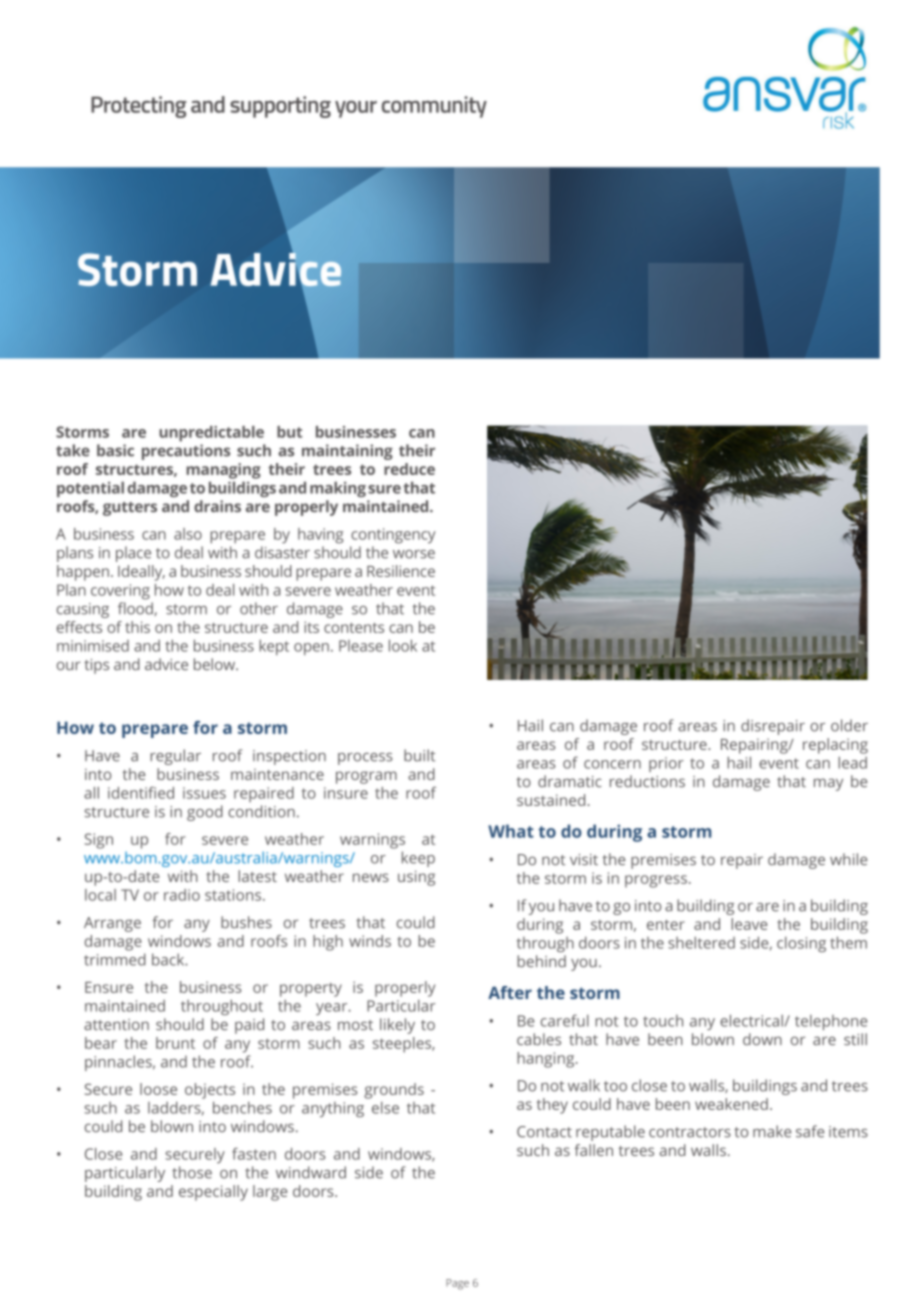  I want to click on especially, so click(213, 1193).
